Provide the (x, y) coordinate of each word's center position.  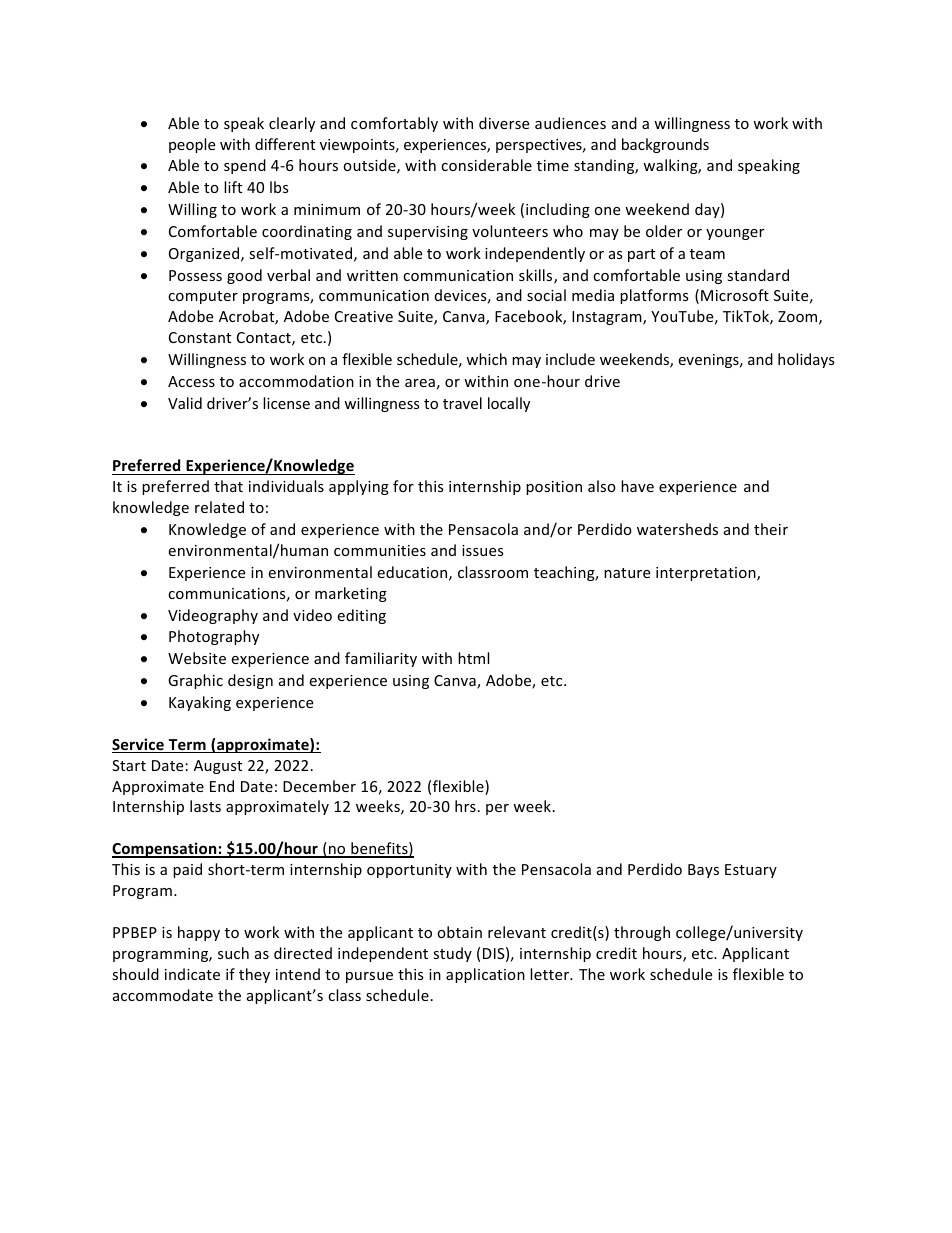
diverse (504, 123)
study (452, 954)
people (192, 145)
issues (483, 550)
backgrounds (665, 145)
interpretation (707, 574)
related (219, 507)
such (233, 953)
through (642, 933)
